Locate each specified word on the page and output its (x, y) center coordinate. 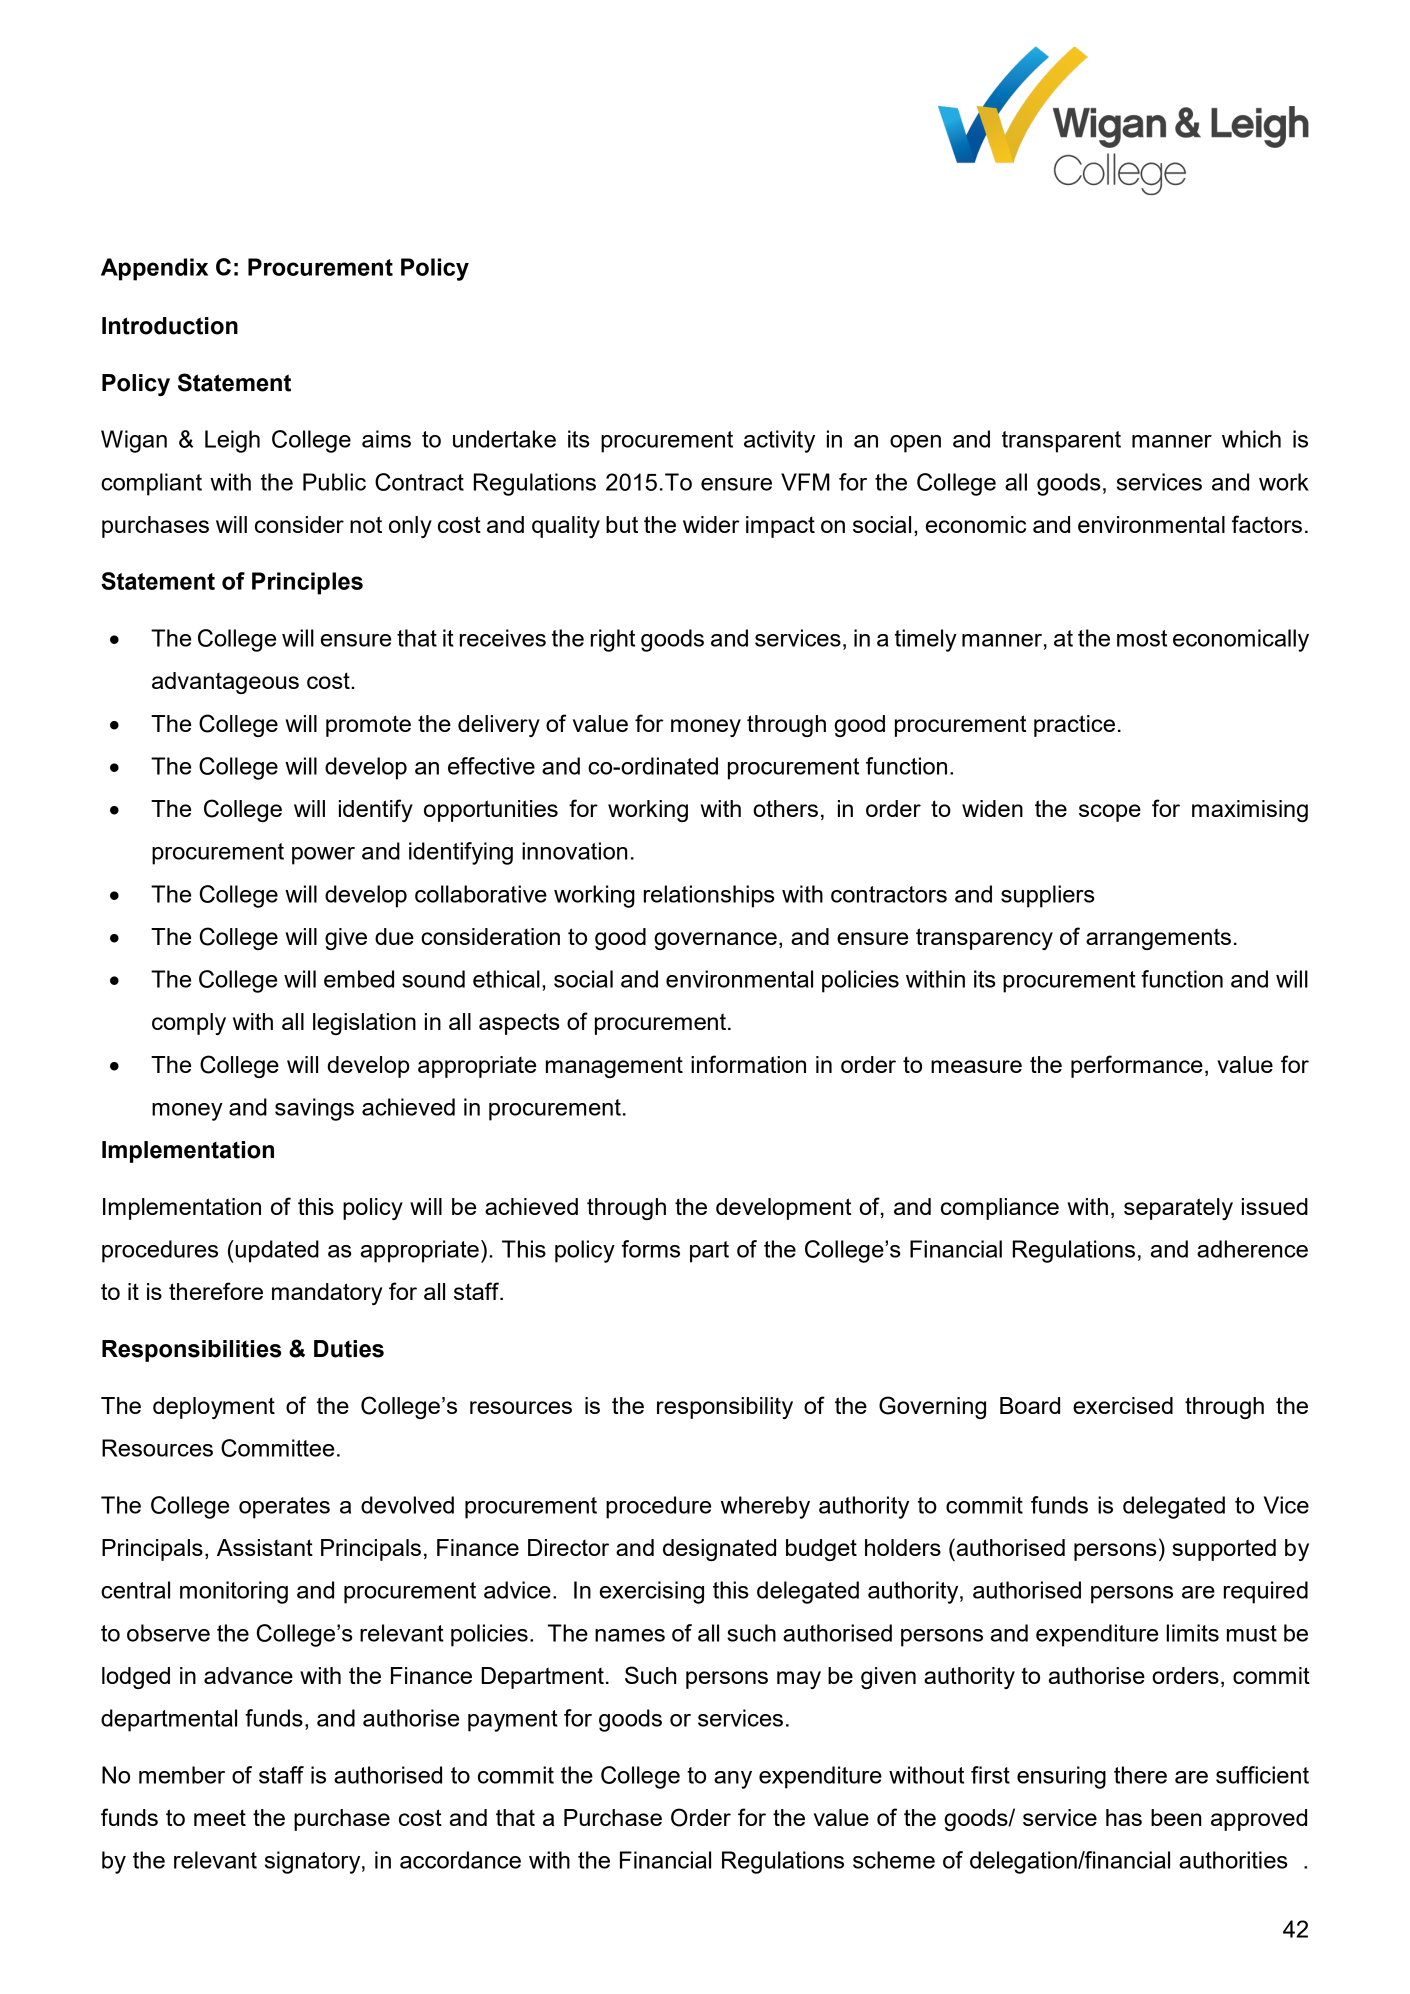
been (1176, 1817)
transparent (1061, 442)
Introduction (170, 326)
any (733, 1780)
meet (220, 1817)
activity (779, 441)
